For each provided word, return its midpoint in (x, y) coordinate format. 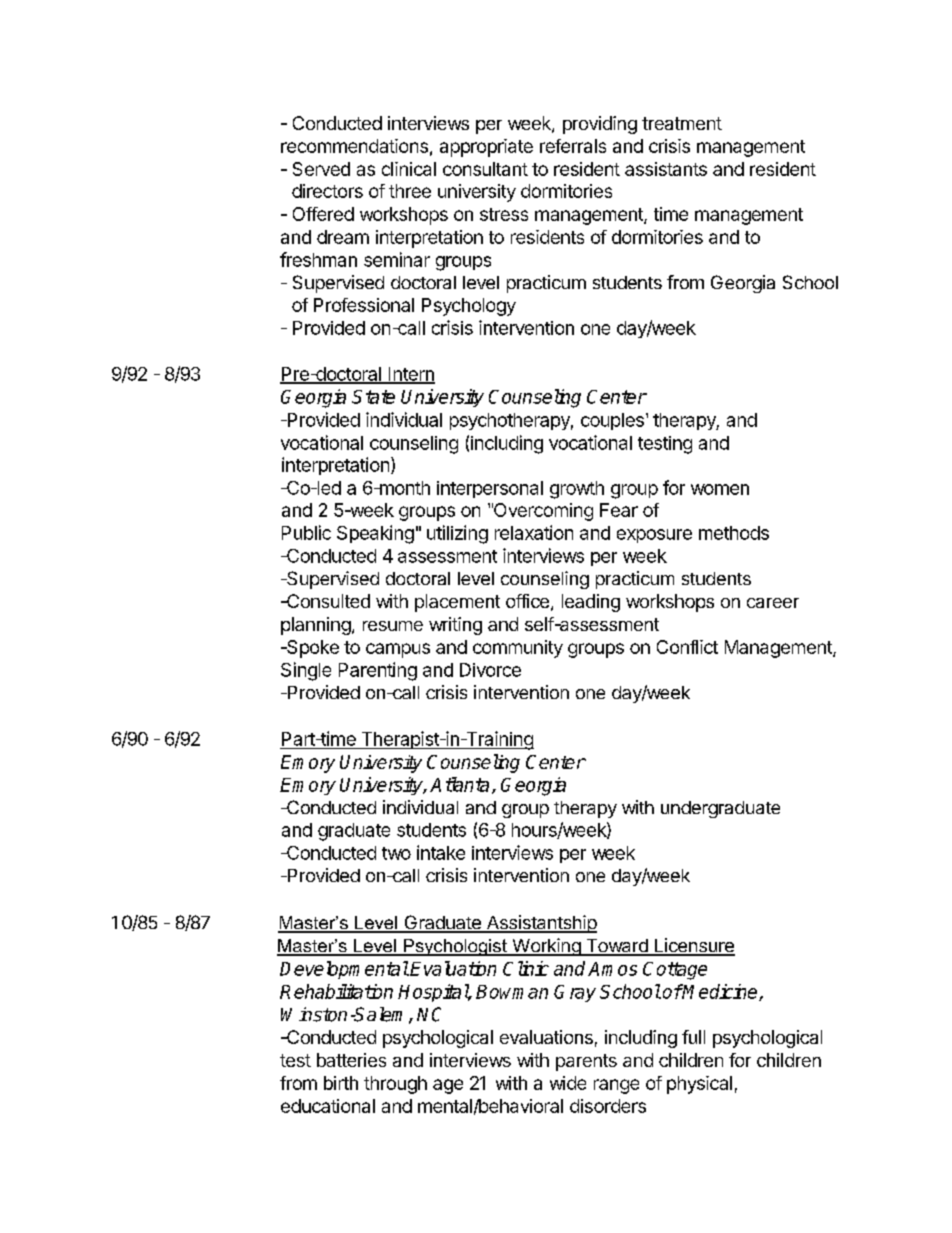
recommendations (354, 146)
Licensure (693, 946)
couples (612, 421)
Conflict (687, 647)
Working (546, 947)
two (396, 853)
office (527, 601)
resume (393, 626)
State (373, 397)
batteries (351, 1060)
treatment (682, 123)
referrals (573, 146)
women (720, 489)
